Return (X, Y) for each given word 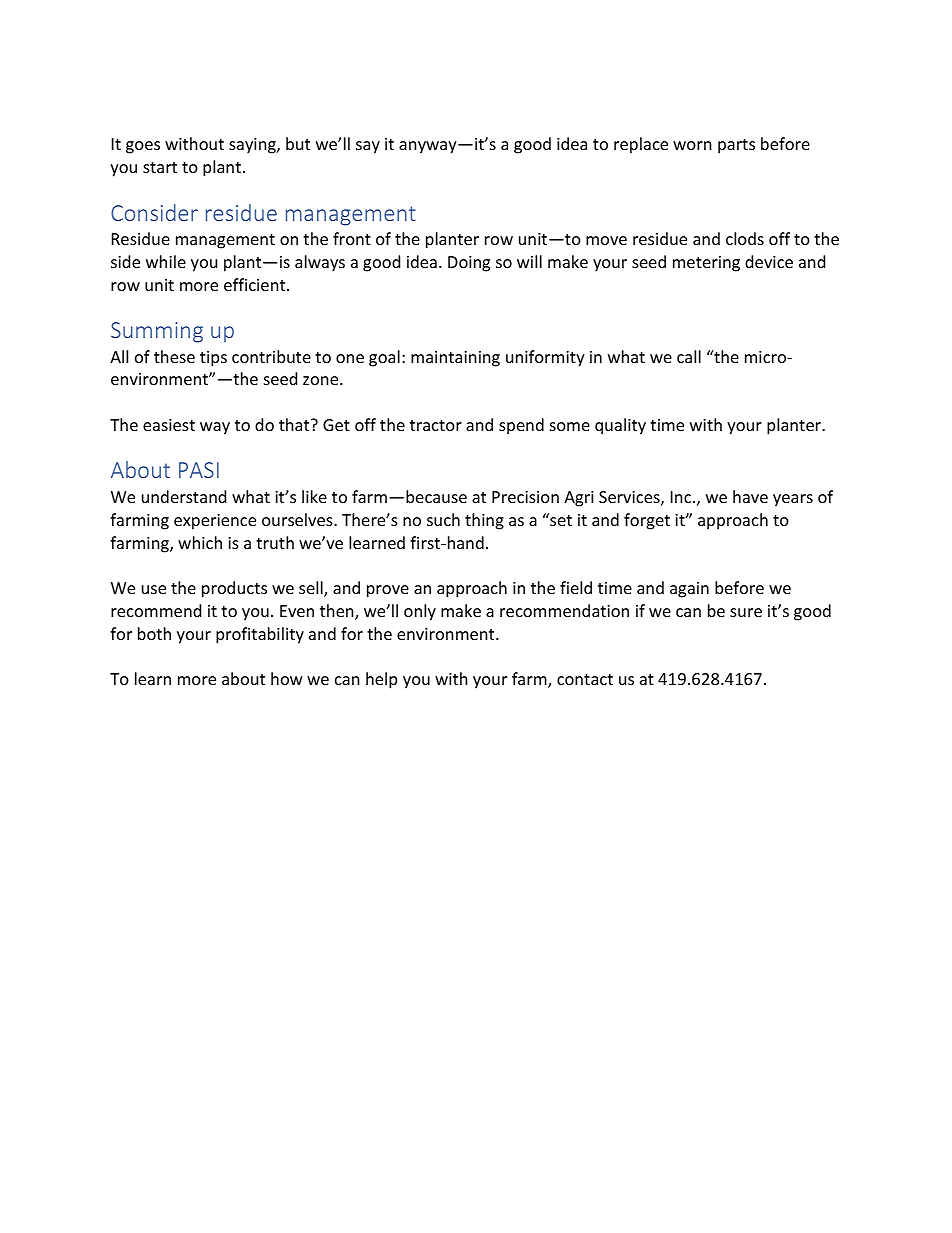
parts (736, 146)
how (287, 678)
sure (746, 612)
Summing (157, 332)
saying (253, 146)
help (381, 680)
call (689, 356)
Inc (682, 497)
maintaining (455, 359)
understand (184, 496)
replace (641, 145)
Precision (525, 497)
